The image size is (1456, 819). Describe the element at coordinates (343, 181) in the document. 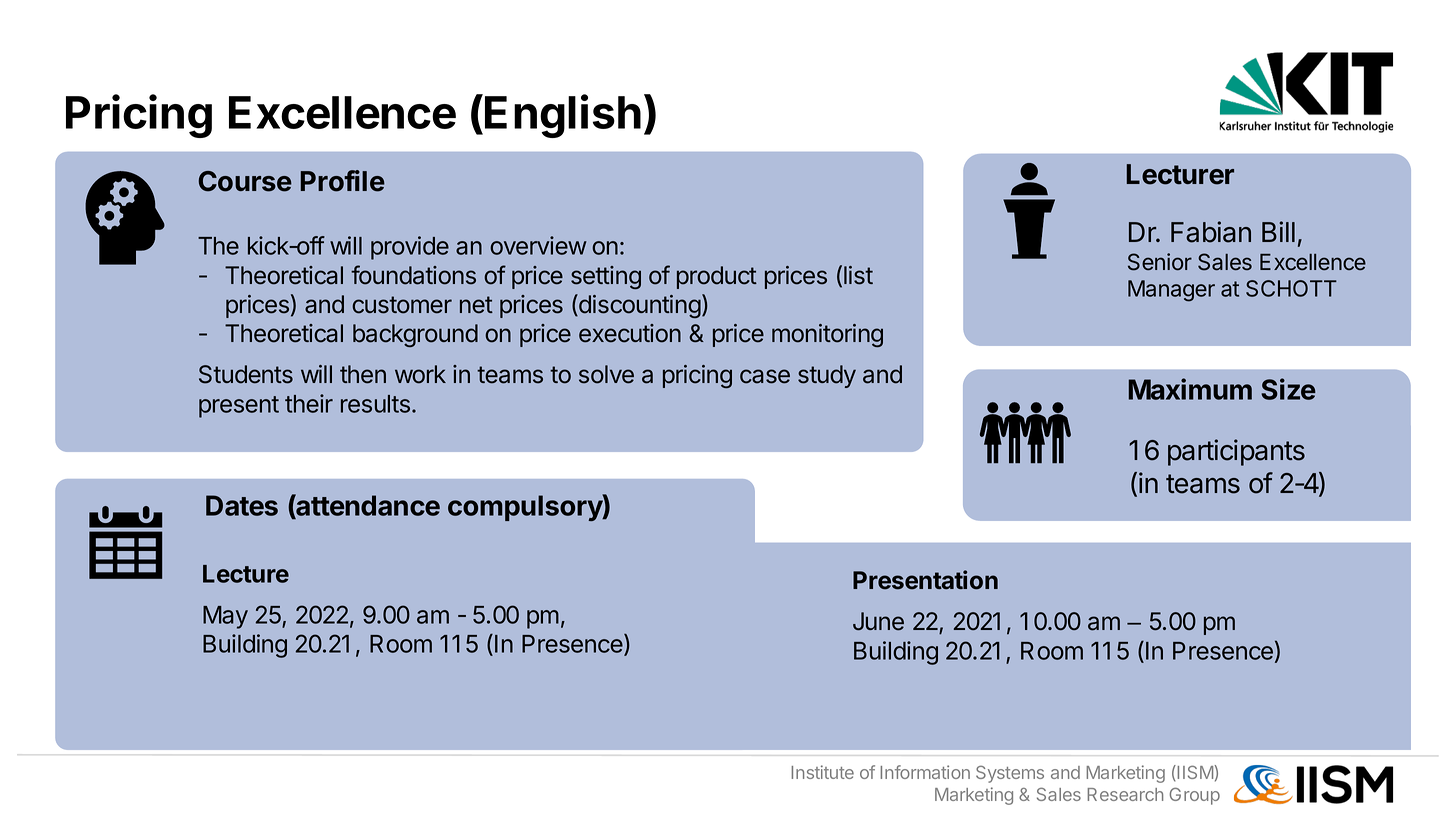

I see `Profile` at that location.
